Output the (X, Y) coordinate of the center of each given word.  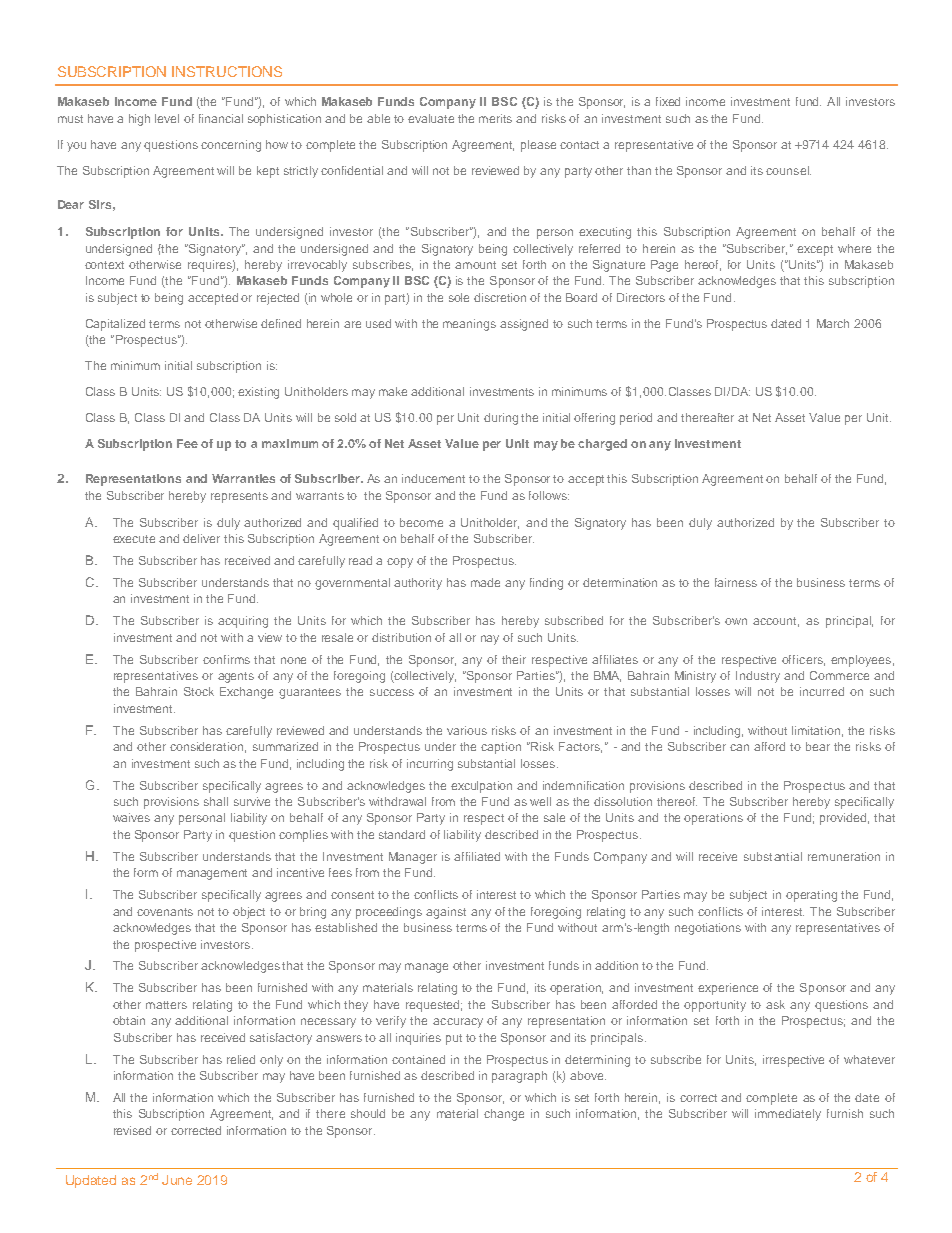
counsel (788, 170)
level (167, 118)
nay (490, 640)
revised (132, 1130)
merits (495, 118)
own (736, 621)
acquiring (243, 622)
